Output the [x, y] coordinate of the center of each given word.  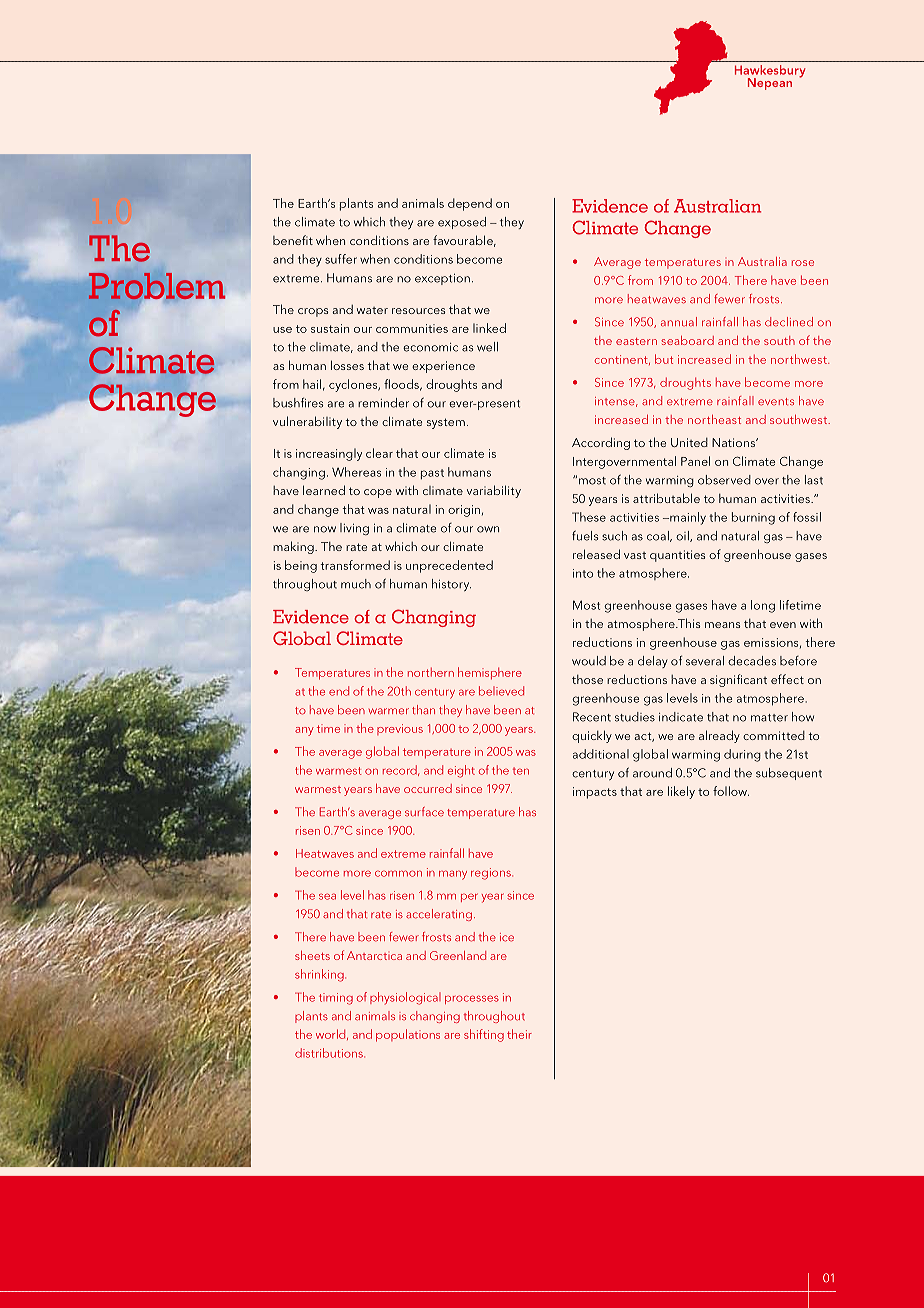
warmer [389, 711]
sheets [312, 955]
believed [501, 691]
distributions [330, 1053]
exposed [462, 223]
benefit [293, 240]
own [488, 529]
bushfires [298, 402]
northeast [714, 419]
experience [443, 367]
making [294, 547]
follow [731, 791]
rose [803, 263]
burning [753, 518]
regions [492, 874]
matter [769, 718]
